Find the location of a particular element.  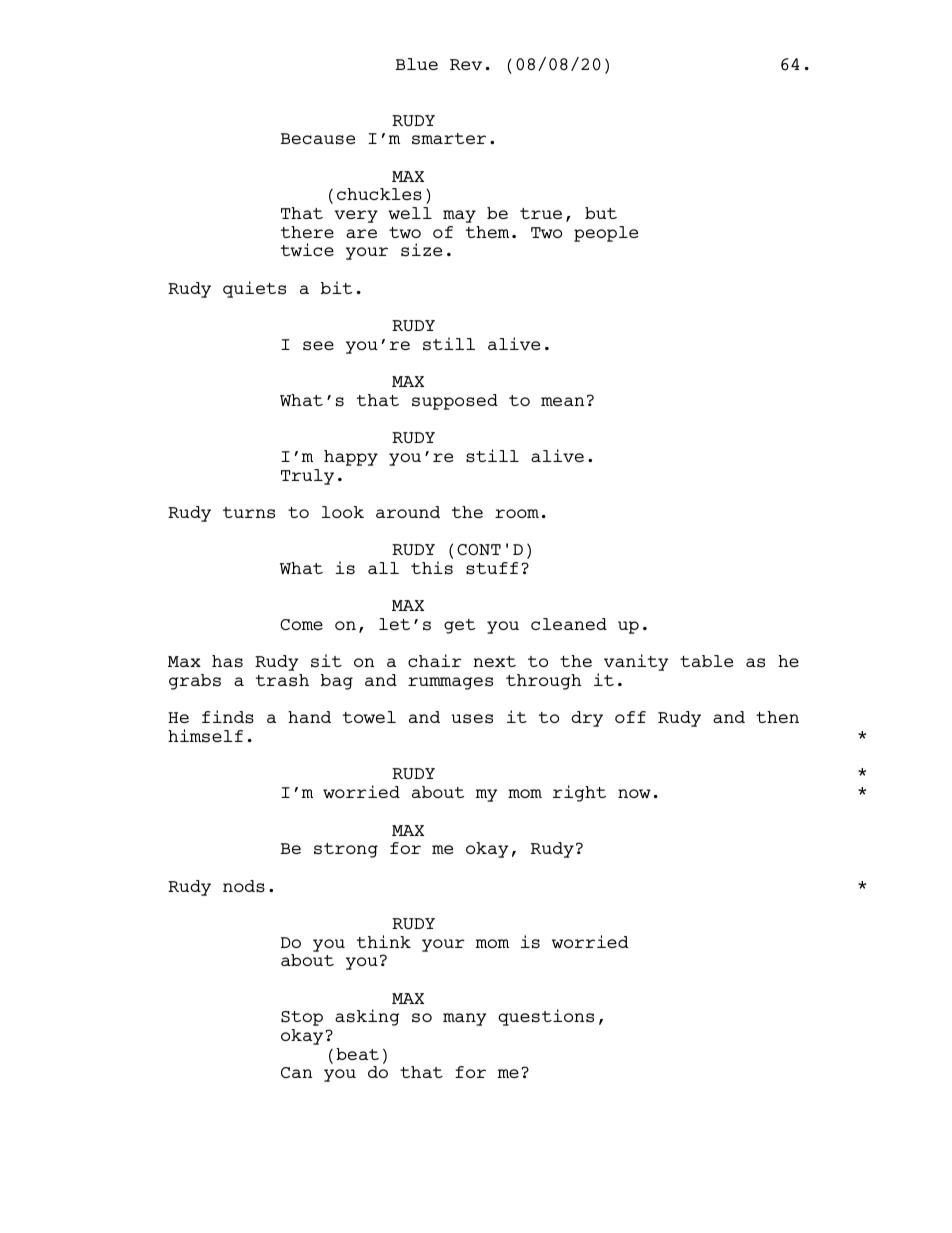

Truly is located at coordinates (307, 477).
